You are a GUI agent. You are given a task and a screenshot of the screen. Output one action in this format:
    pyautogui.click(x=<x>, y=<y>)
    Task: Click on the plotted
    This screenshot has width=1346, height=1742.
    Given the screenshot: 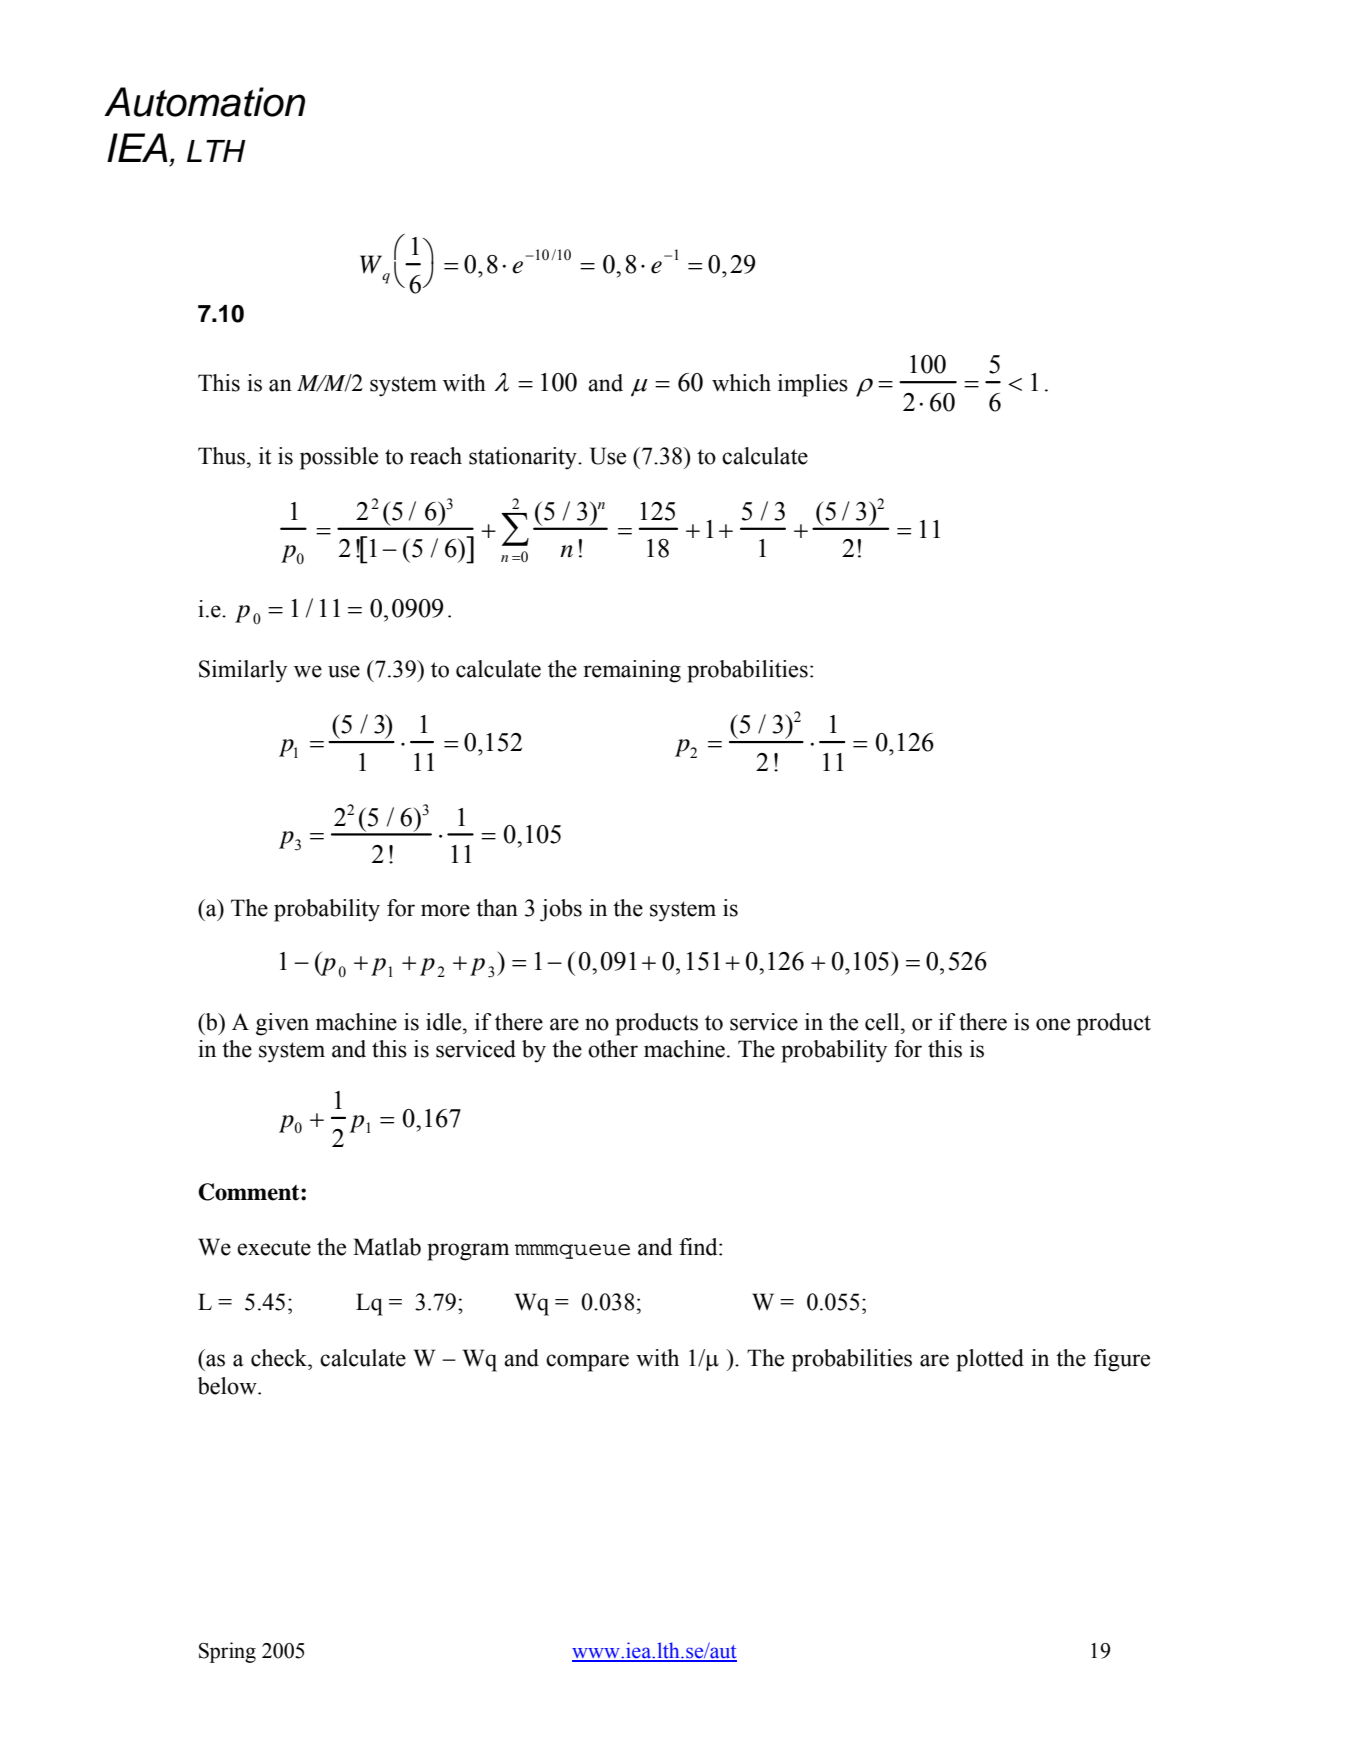 What is the action you would take?
    pyautogui.click(x=990, y=1360)
